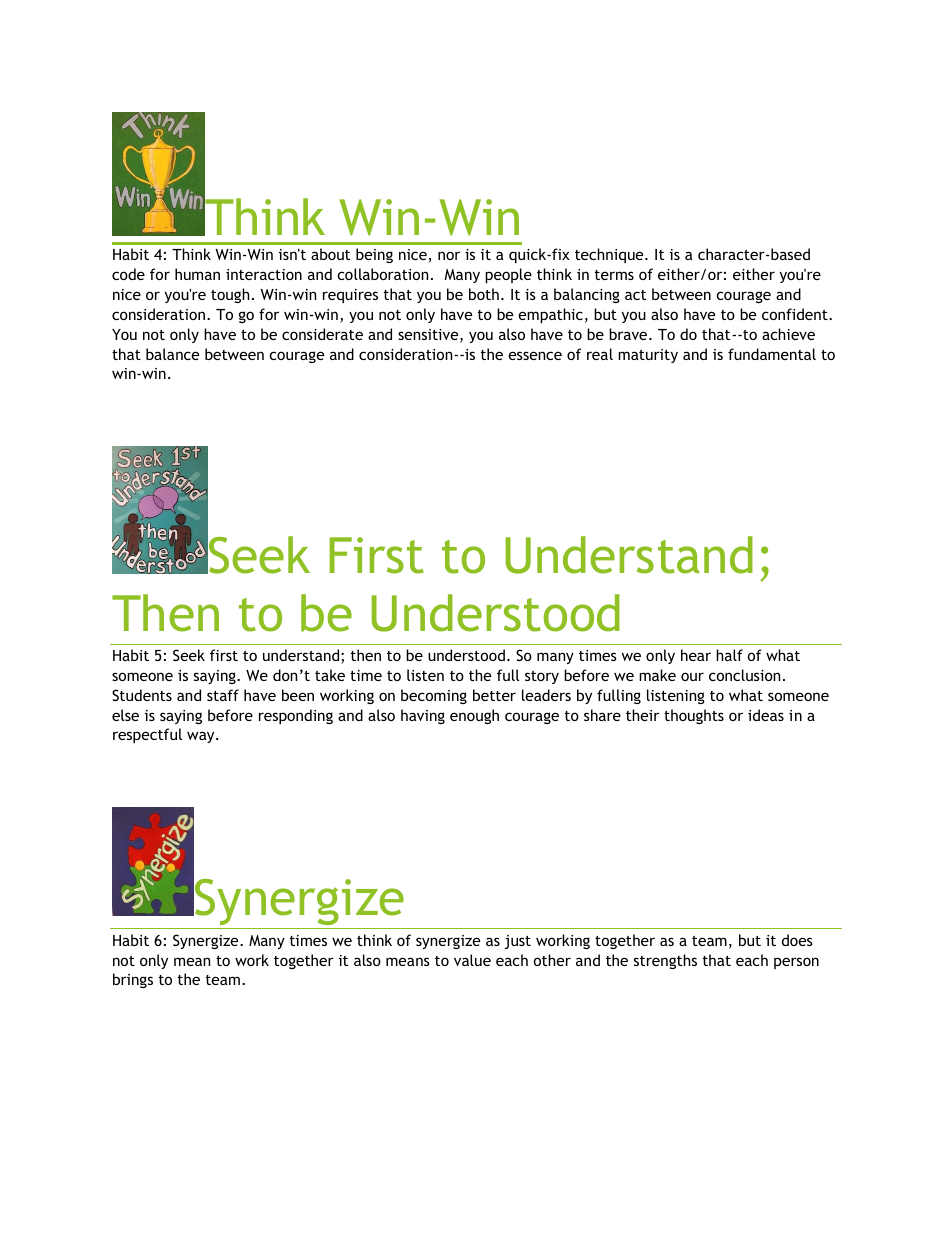  I want to click on strengths, so click(665, 961).
